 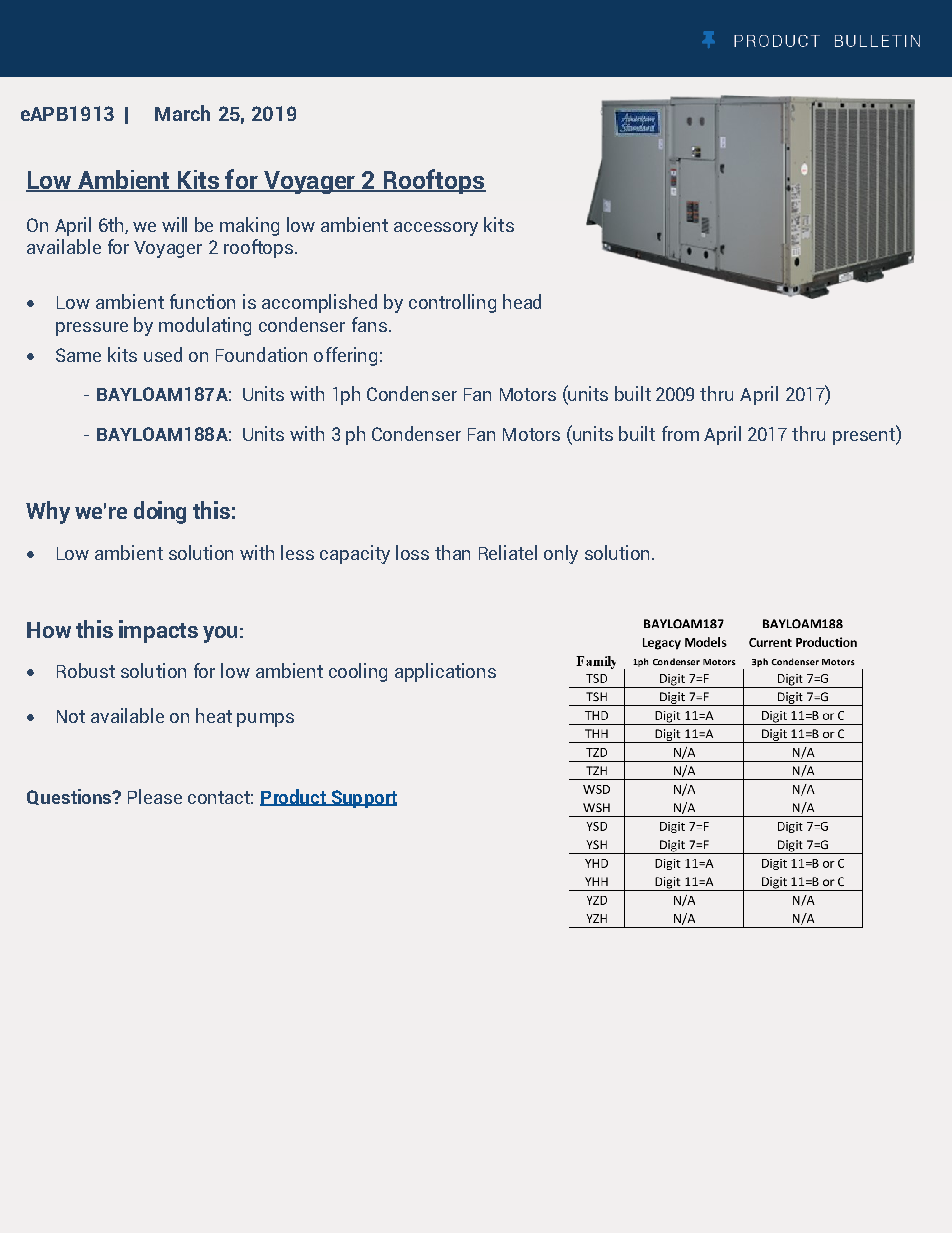 What do you see at coordinates (155, 796) in the image?
I see `Please` at bounding box center [155, 796].
